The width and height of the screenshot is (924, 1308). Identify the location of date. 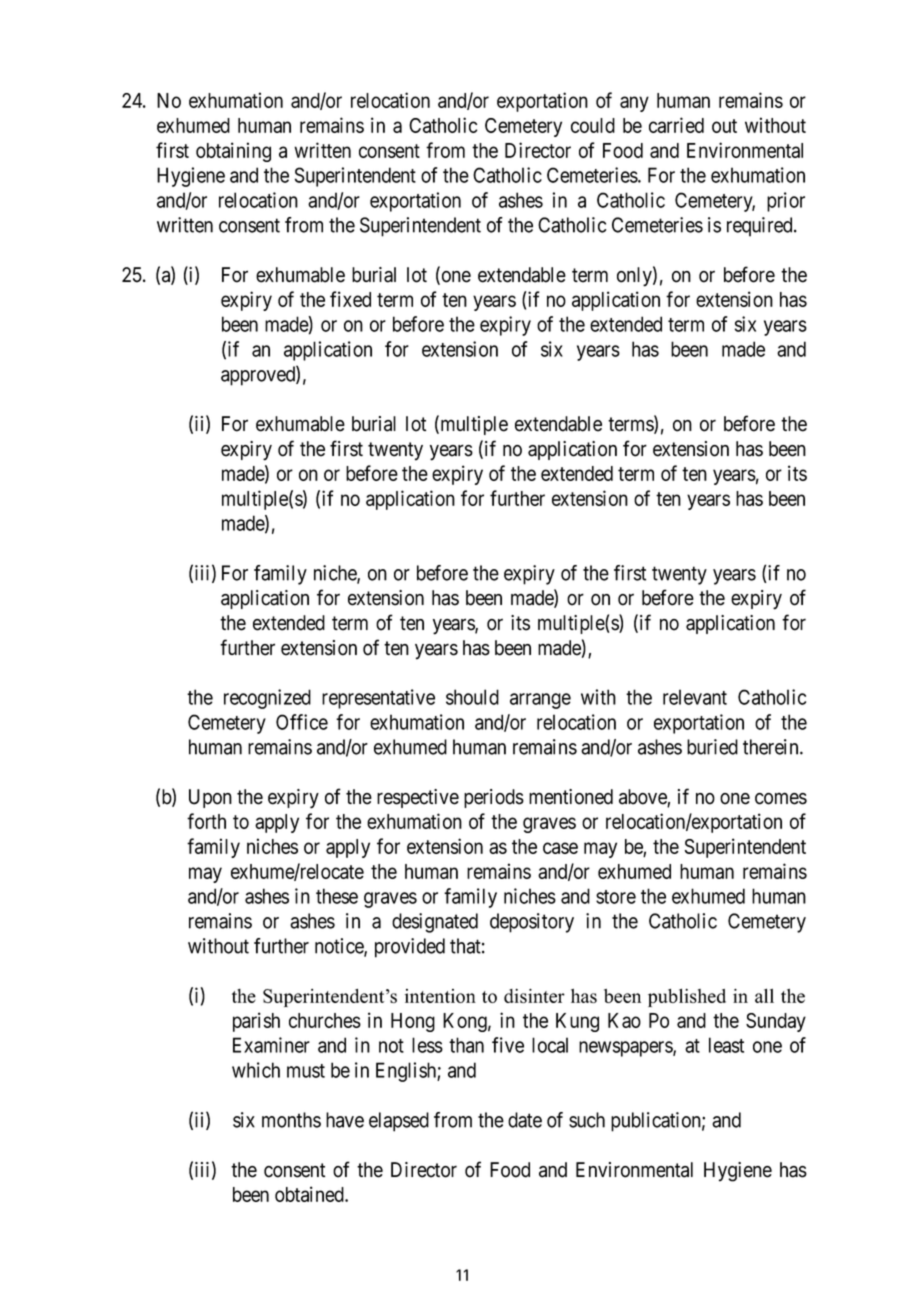
(525, 1120).
